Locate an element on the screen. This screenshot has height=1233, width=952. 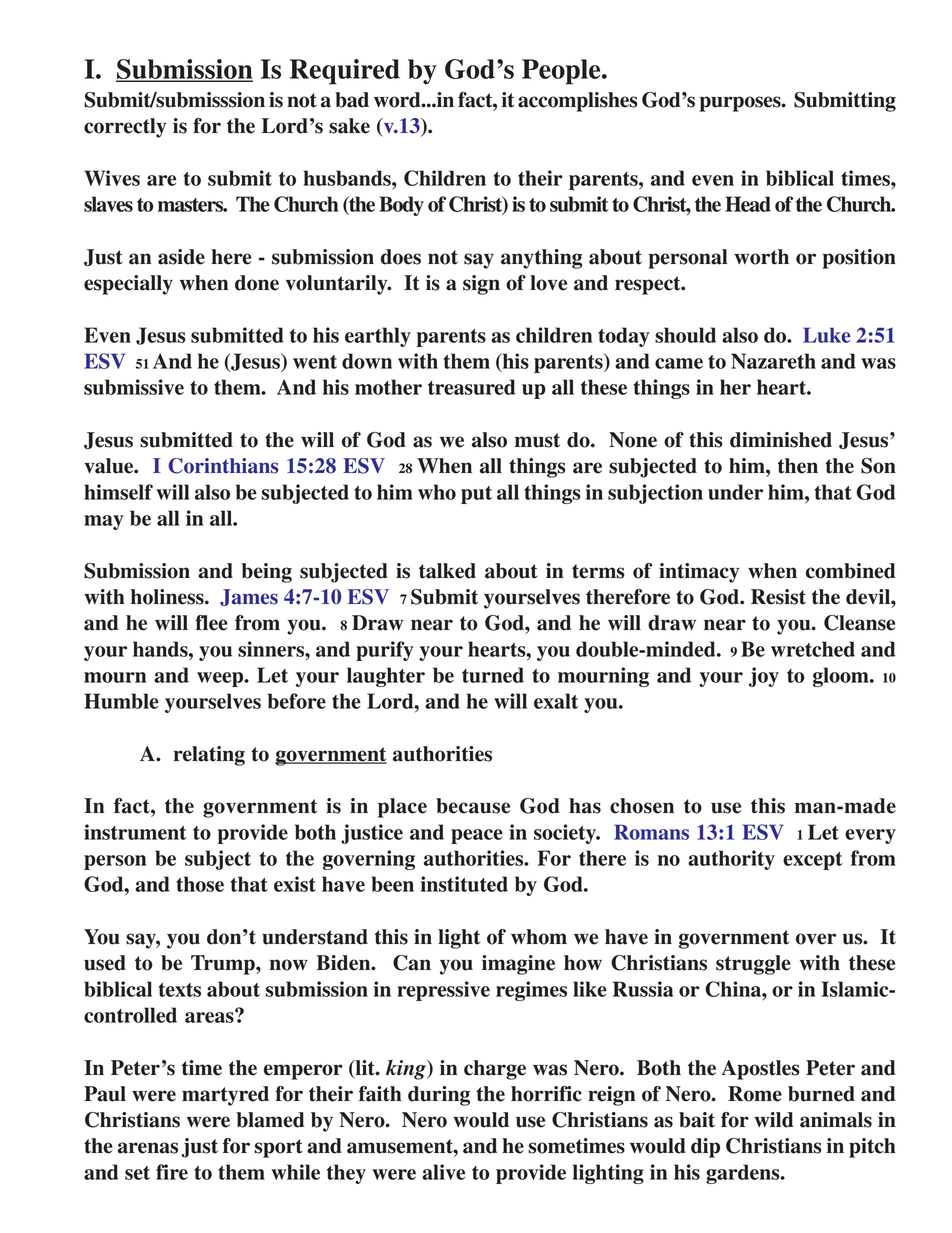
relating is located at coordinates (209, 756).
